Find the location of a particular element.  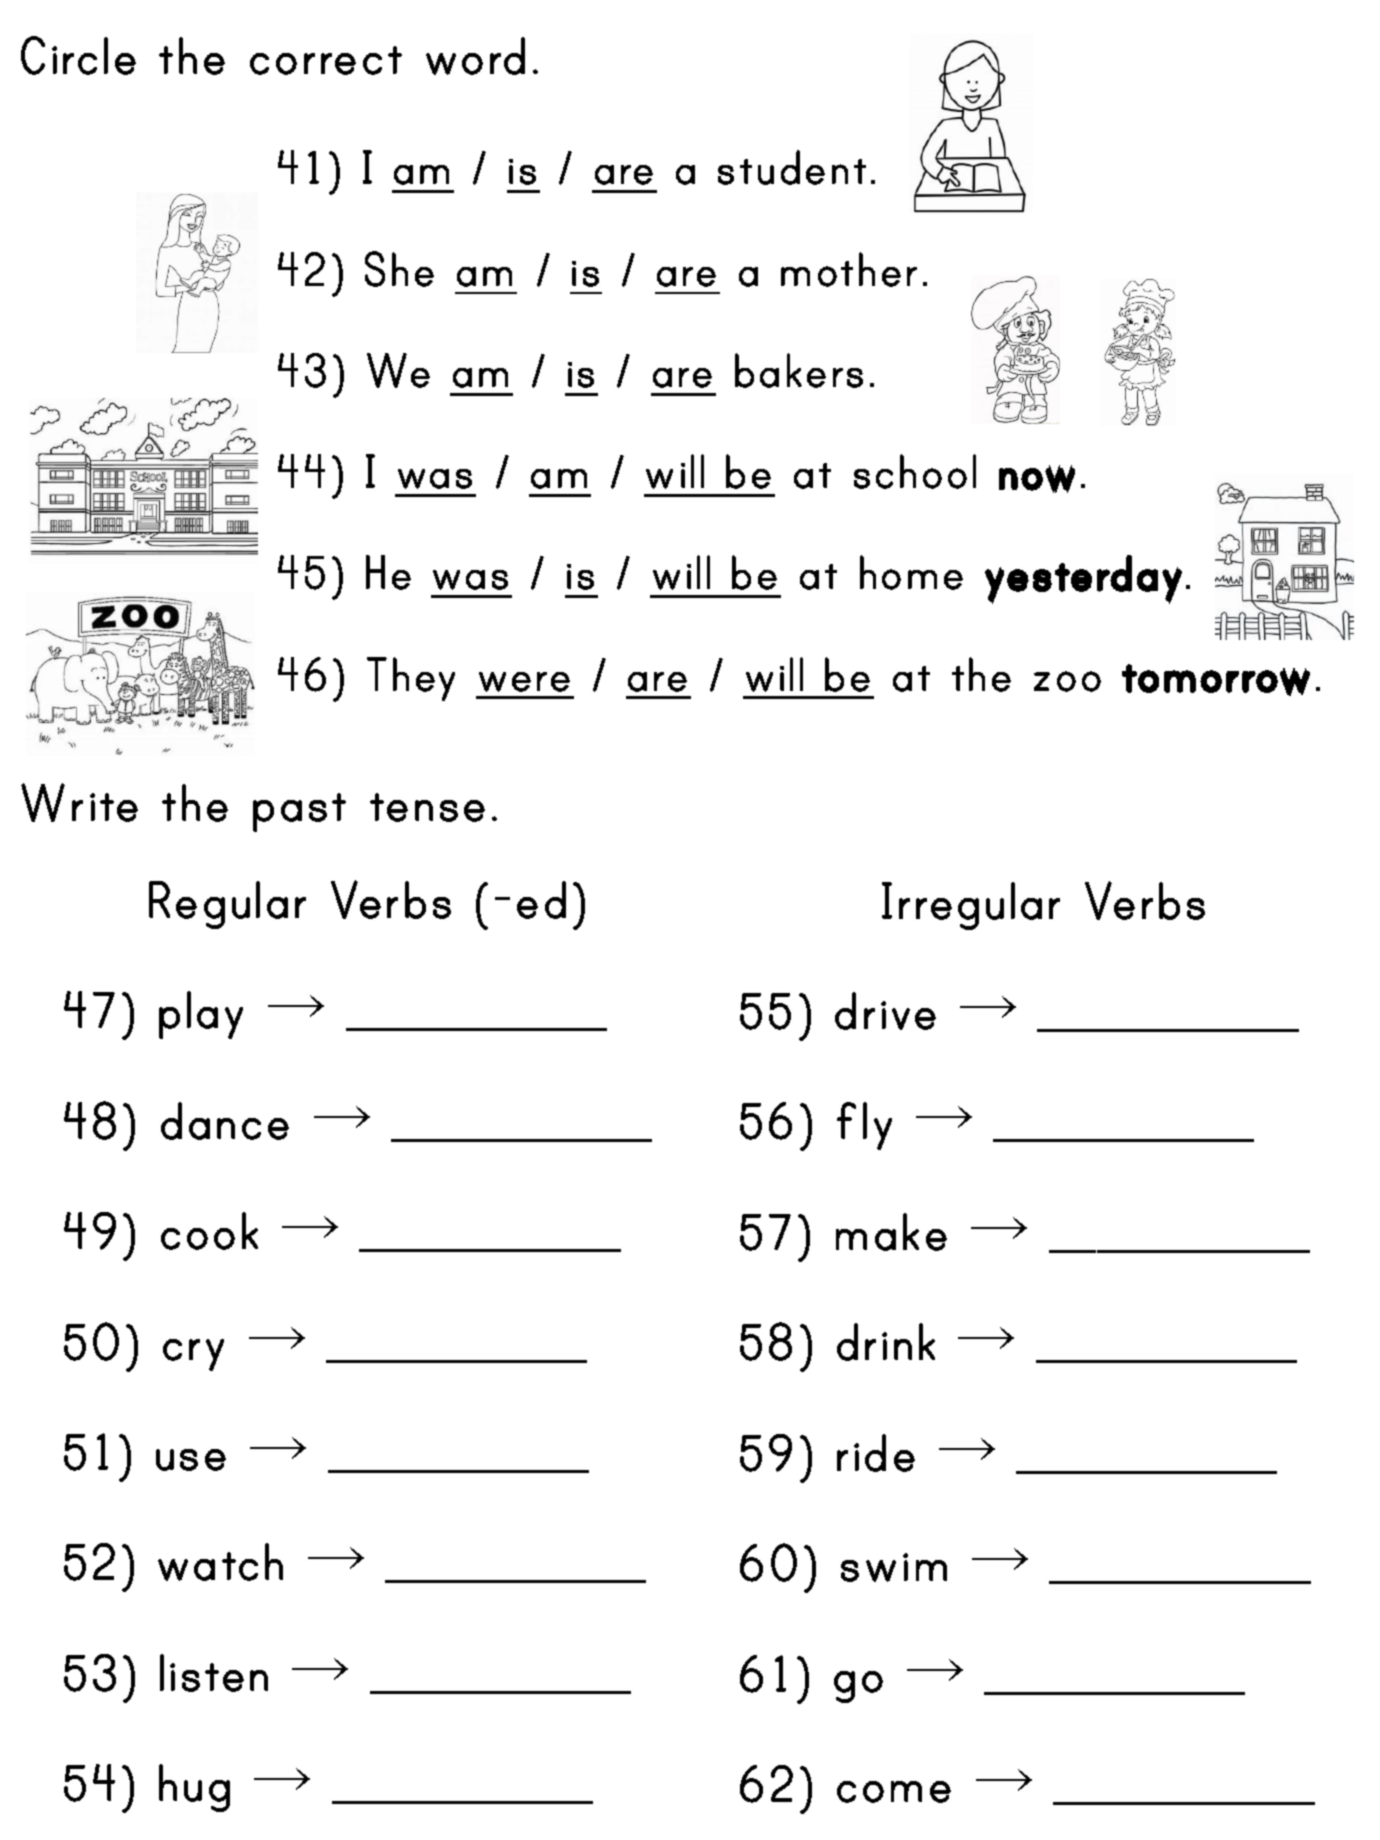

drink is located at coordinates (886, 1342).
